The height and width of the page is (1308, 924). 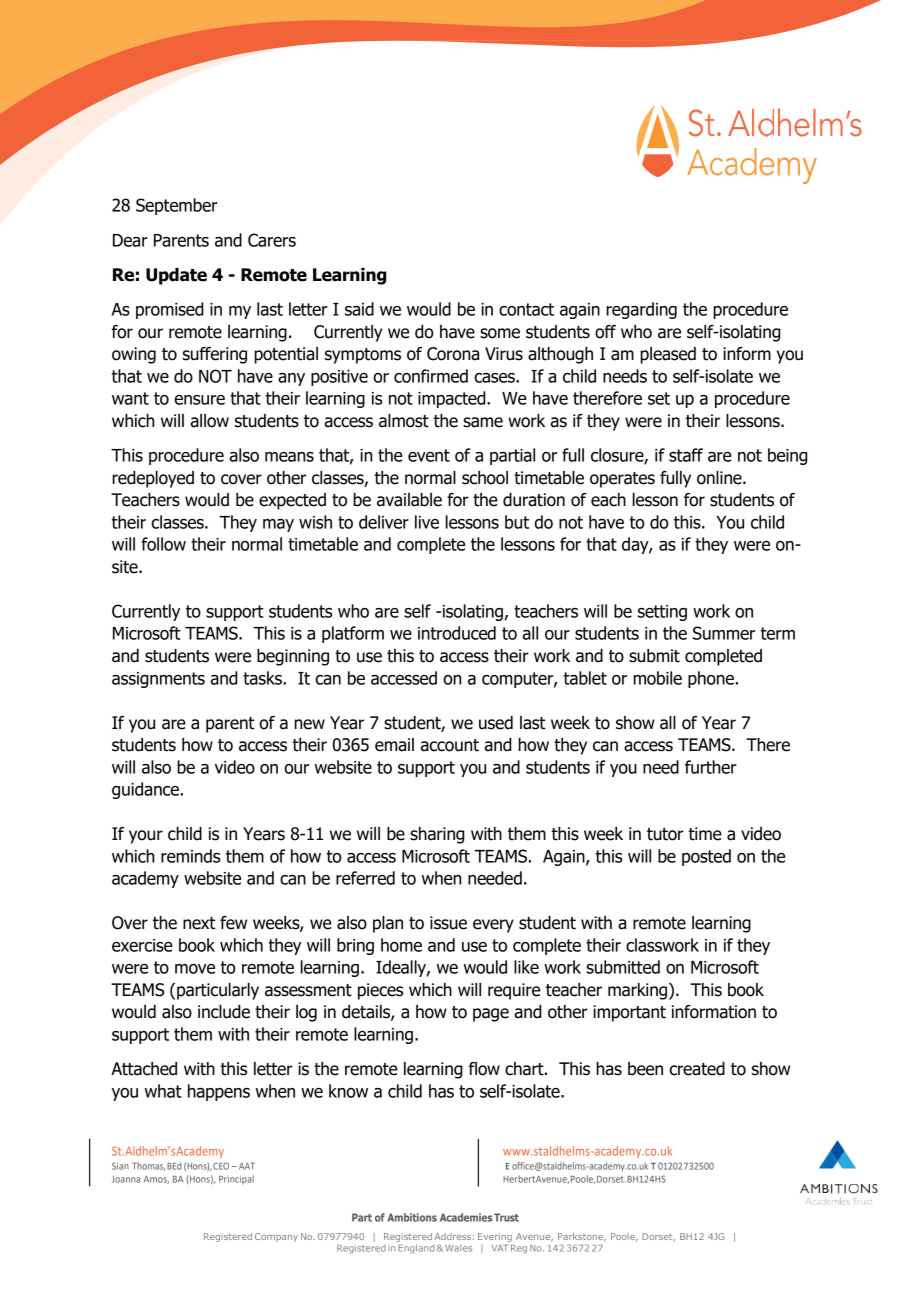 What do you see at coordinates (437, 835) in the page?
I see `sharing` at bounding box center [437, 835].
